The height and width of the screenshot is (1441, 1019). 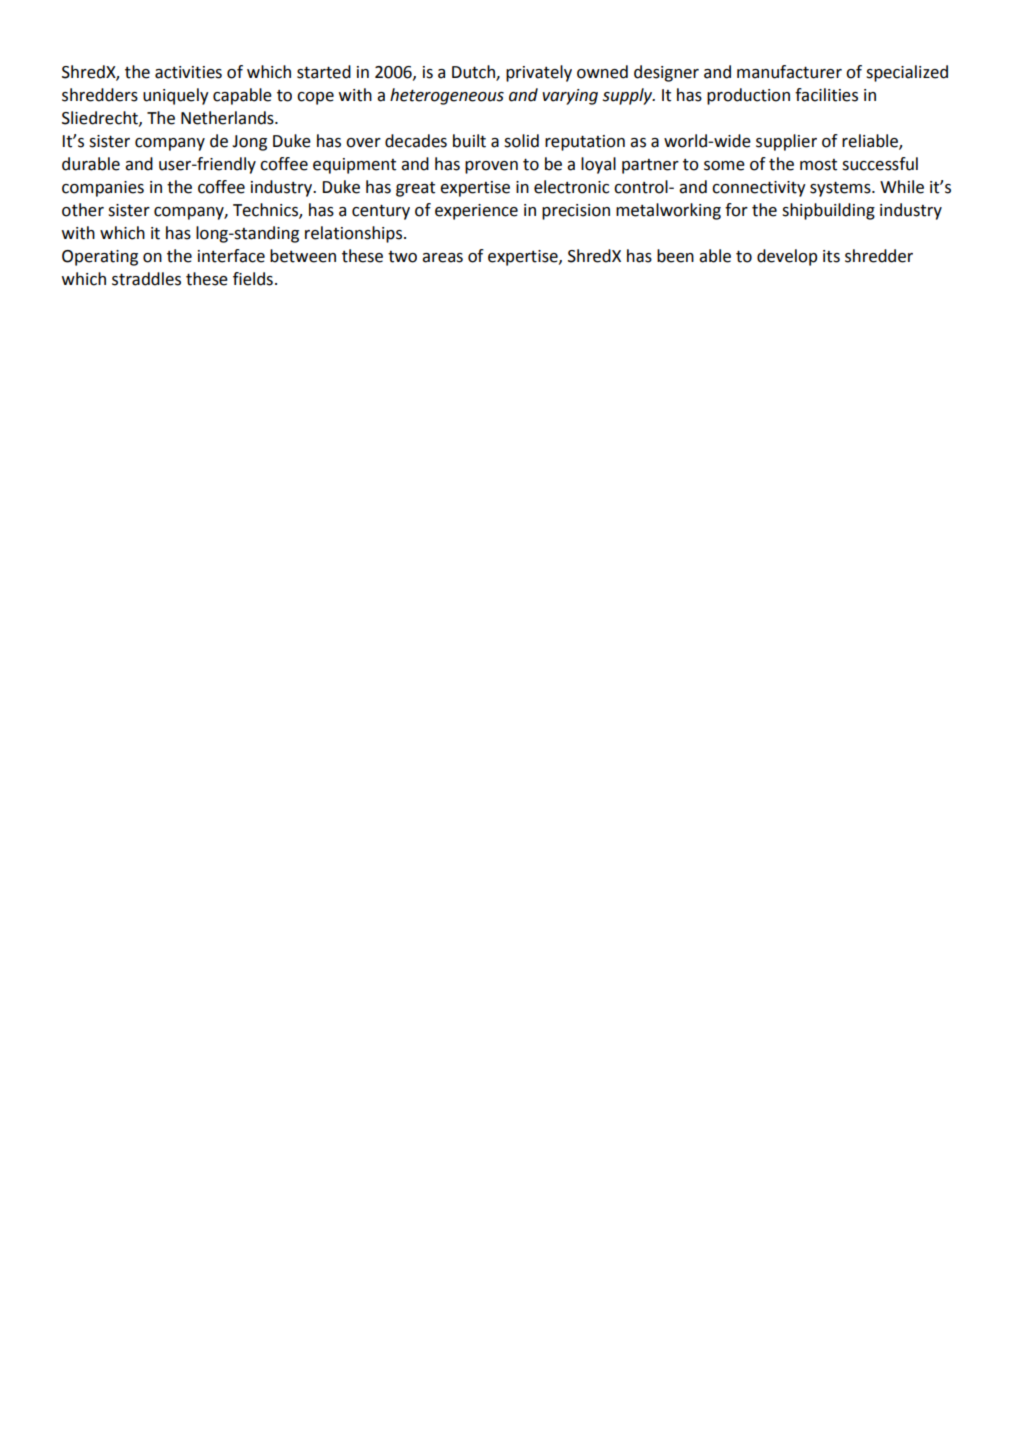 I want to click on Dutch, so click(x=474, y=73).
